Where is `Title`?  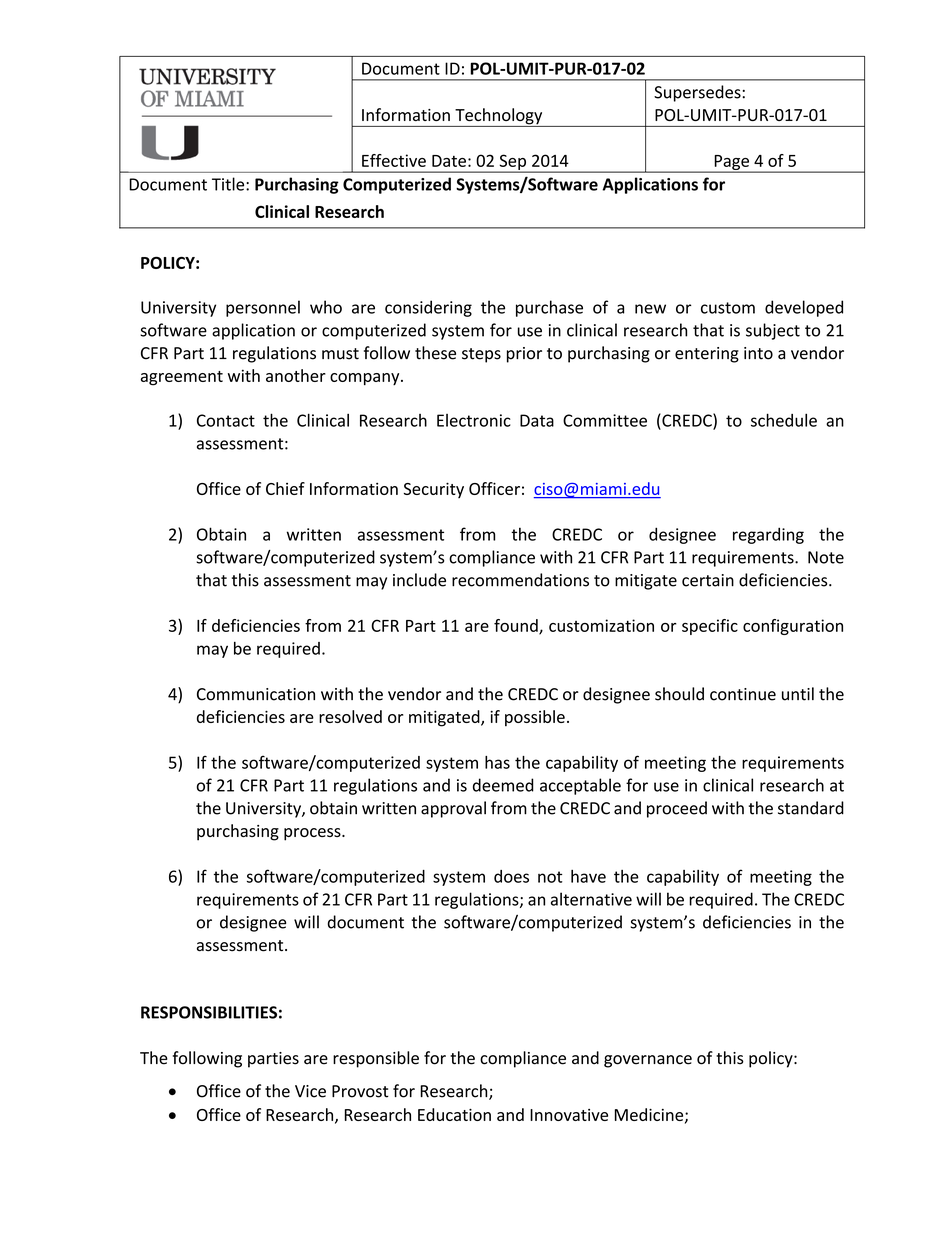 Title is located at coordinates (229, 184).
